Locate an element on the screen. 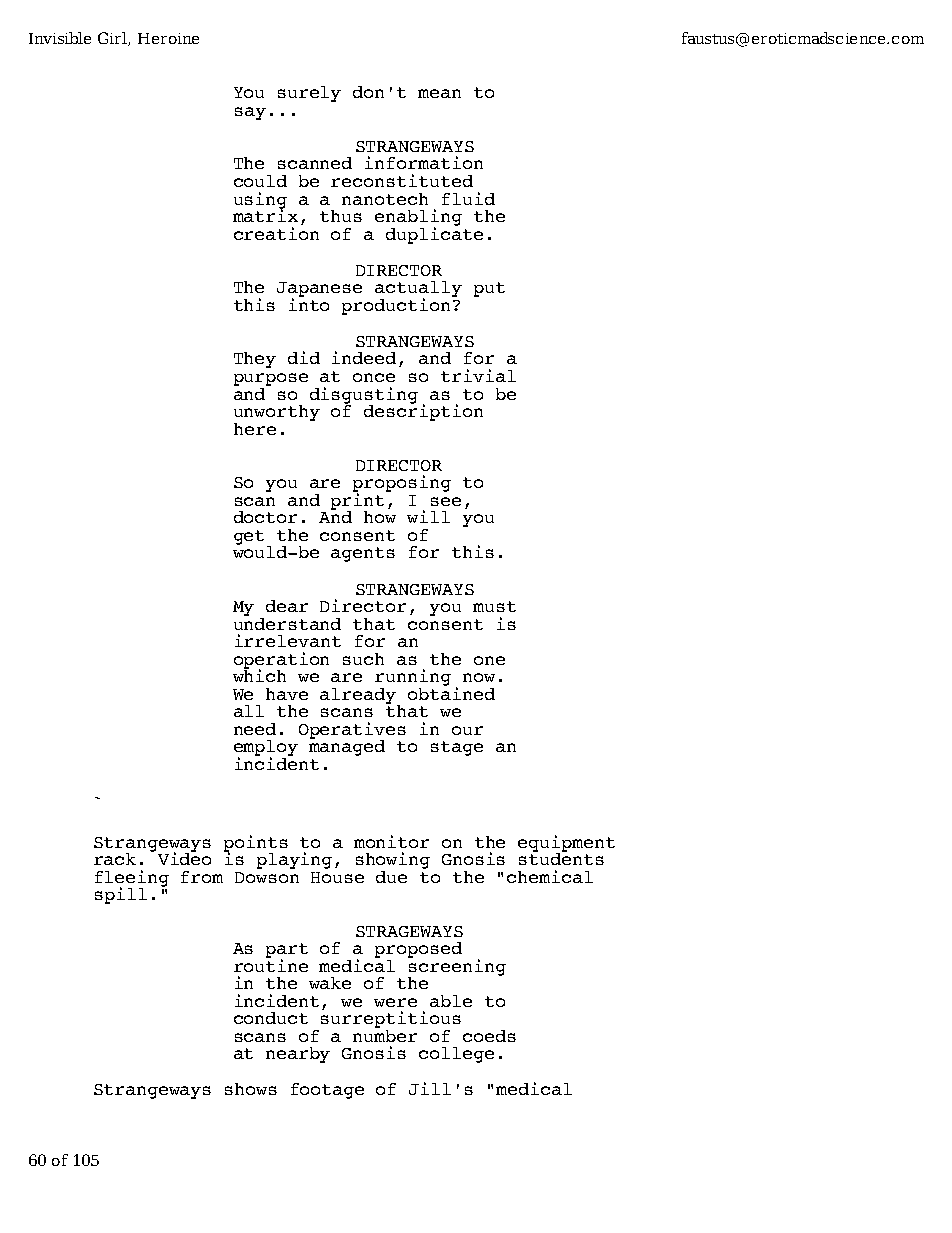  coeds is located at coordinates (489, 1036).
